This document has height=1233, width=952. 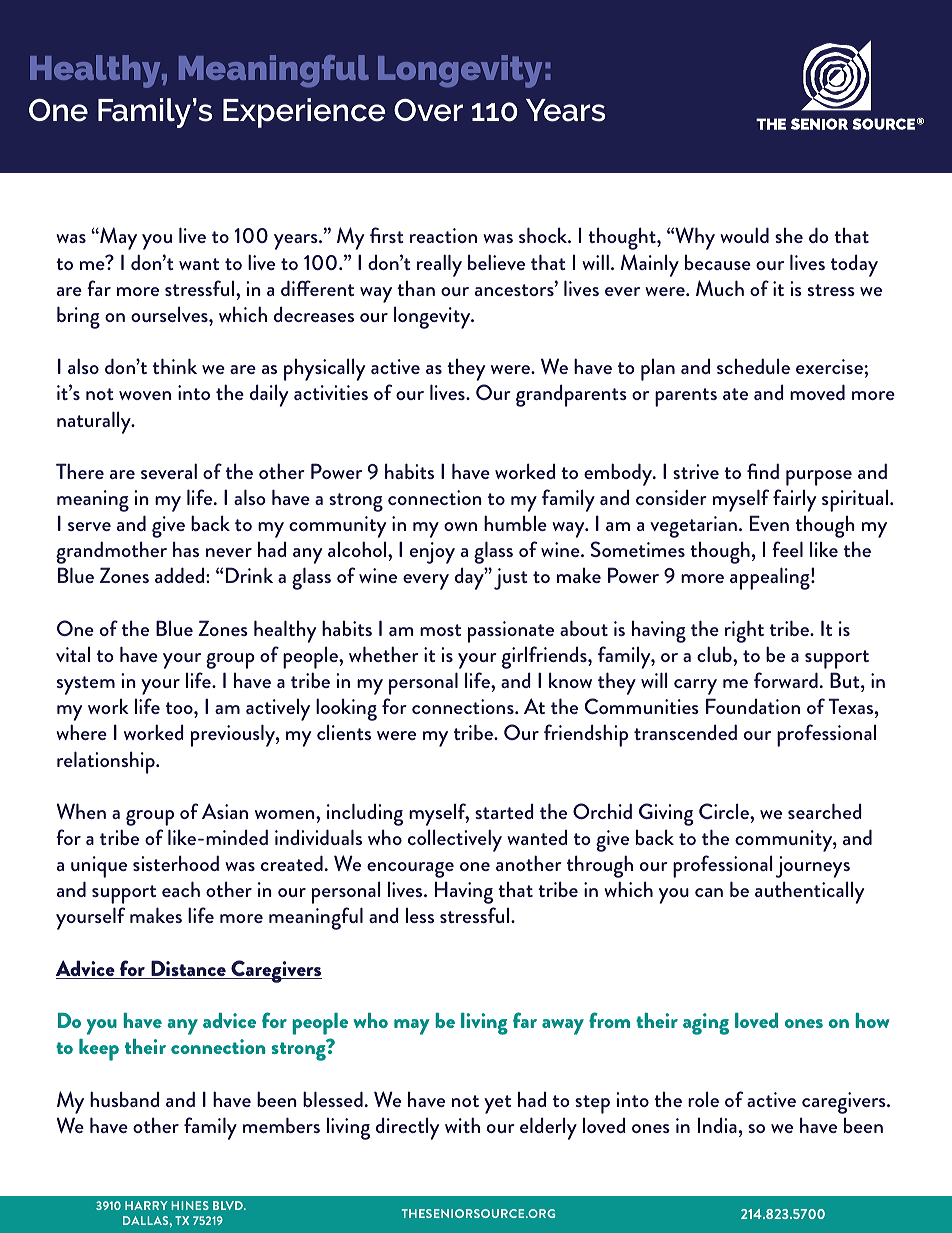 I want to click on with, so click(x=462, y=1125).
